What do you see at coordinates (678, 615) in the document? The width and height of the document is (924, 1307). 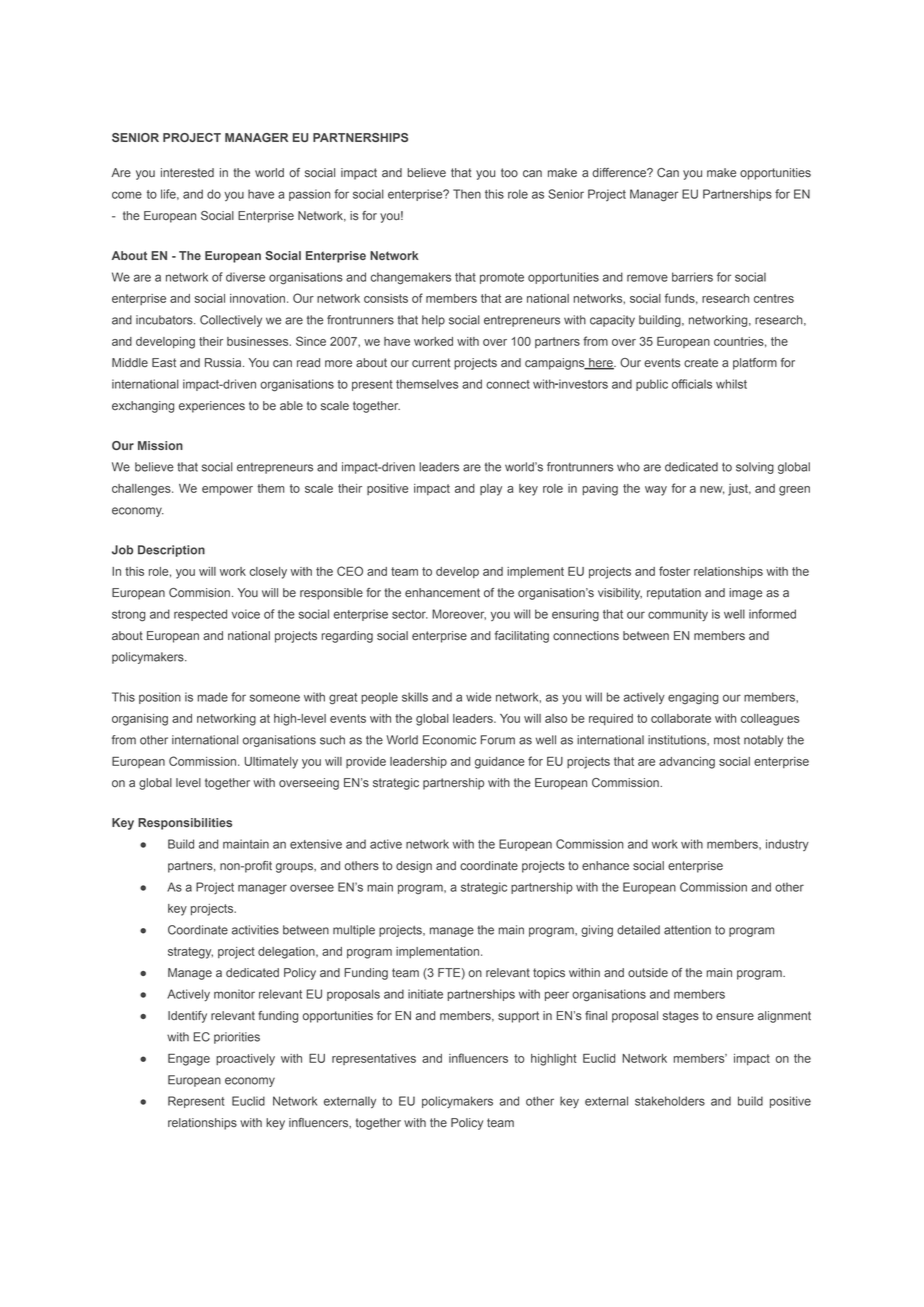 I see `community` at bounding box center [678, 615].
